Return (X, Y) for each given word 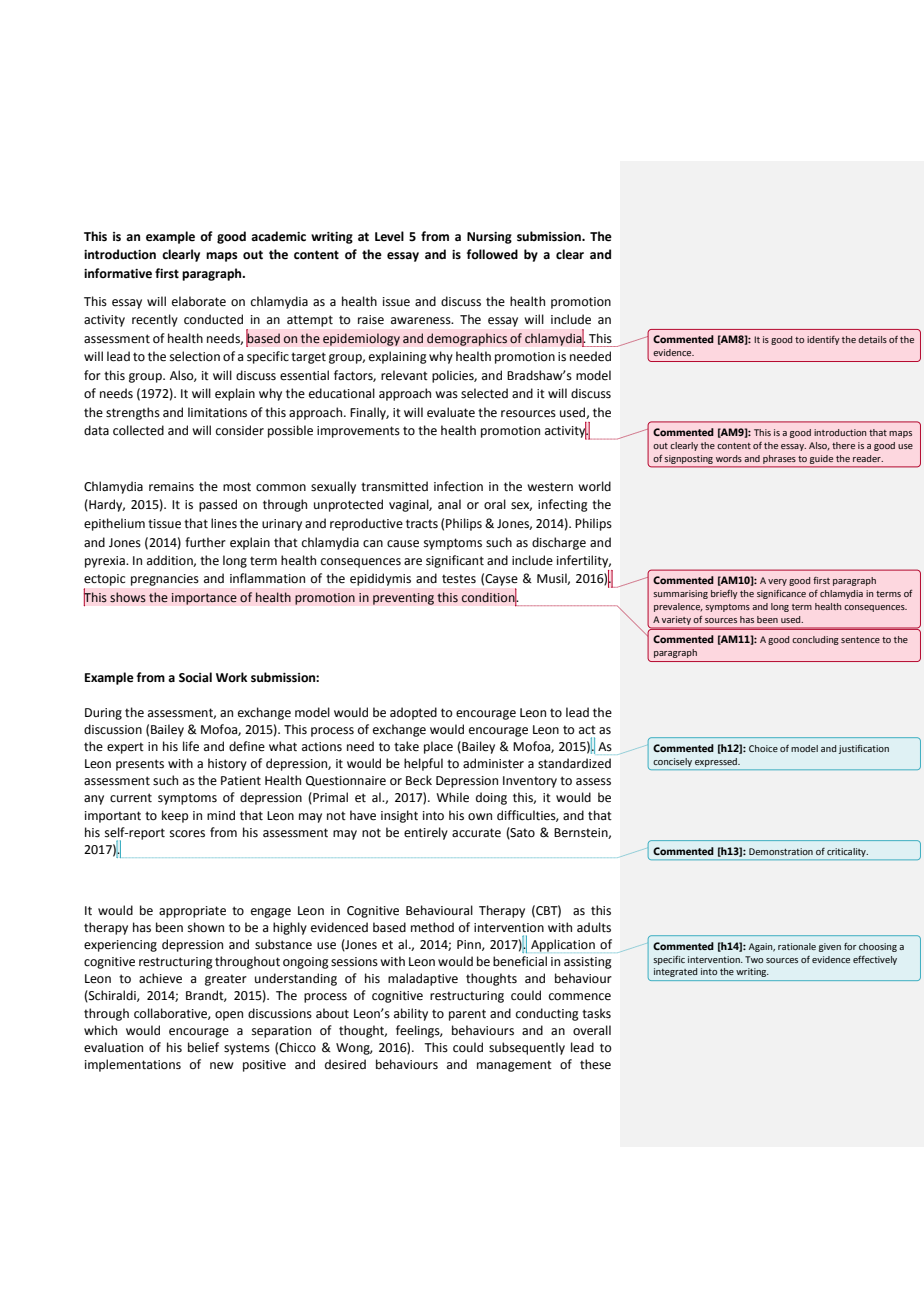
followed (492, 254)
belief (203, 1047)
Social (195, 677)
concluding (815, 640)
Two (754, 959)
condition (489, 597)
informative (118, 273)
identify (823, 340)
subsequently (527, 1048)
